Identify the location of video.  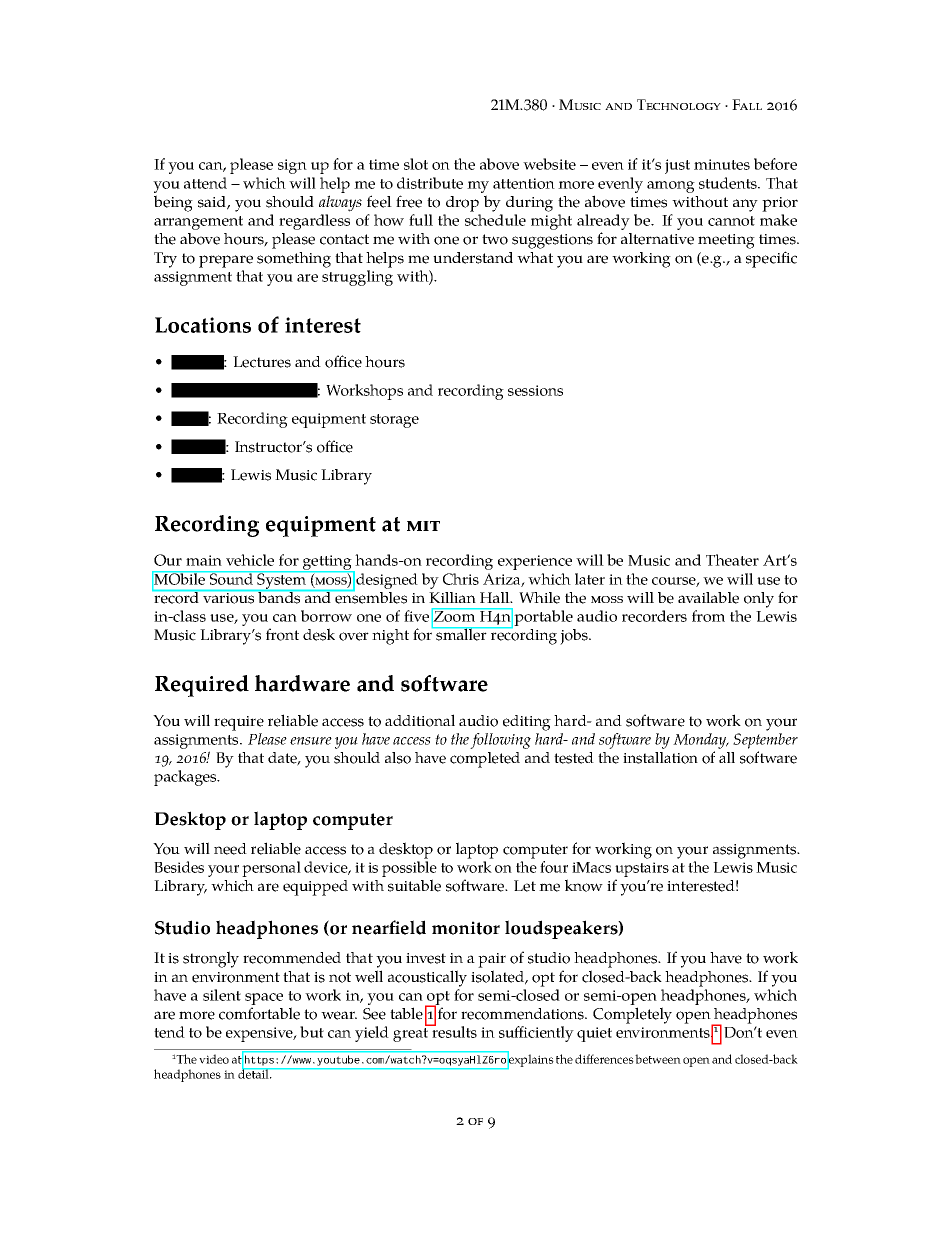
(214, 1059).
